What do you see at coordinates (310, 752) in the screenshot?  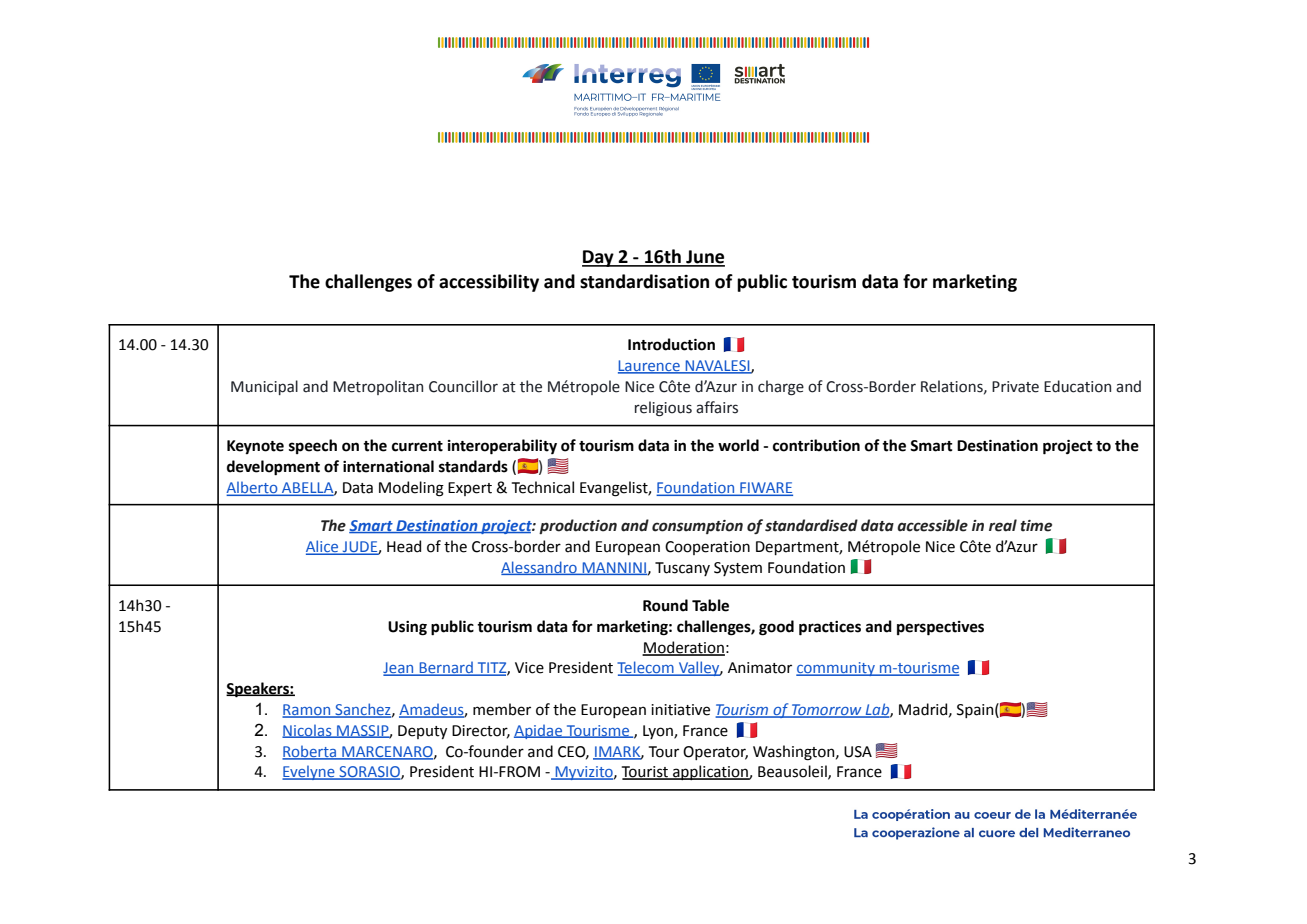 I see `Roberta` at bounding box center [310, 752].
